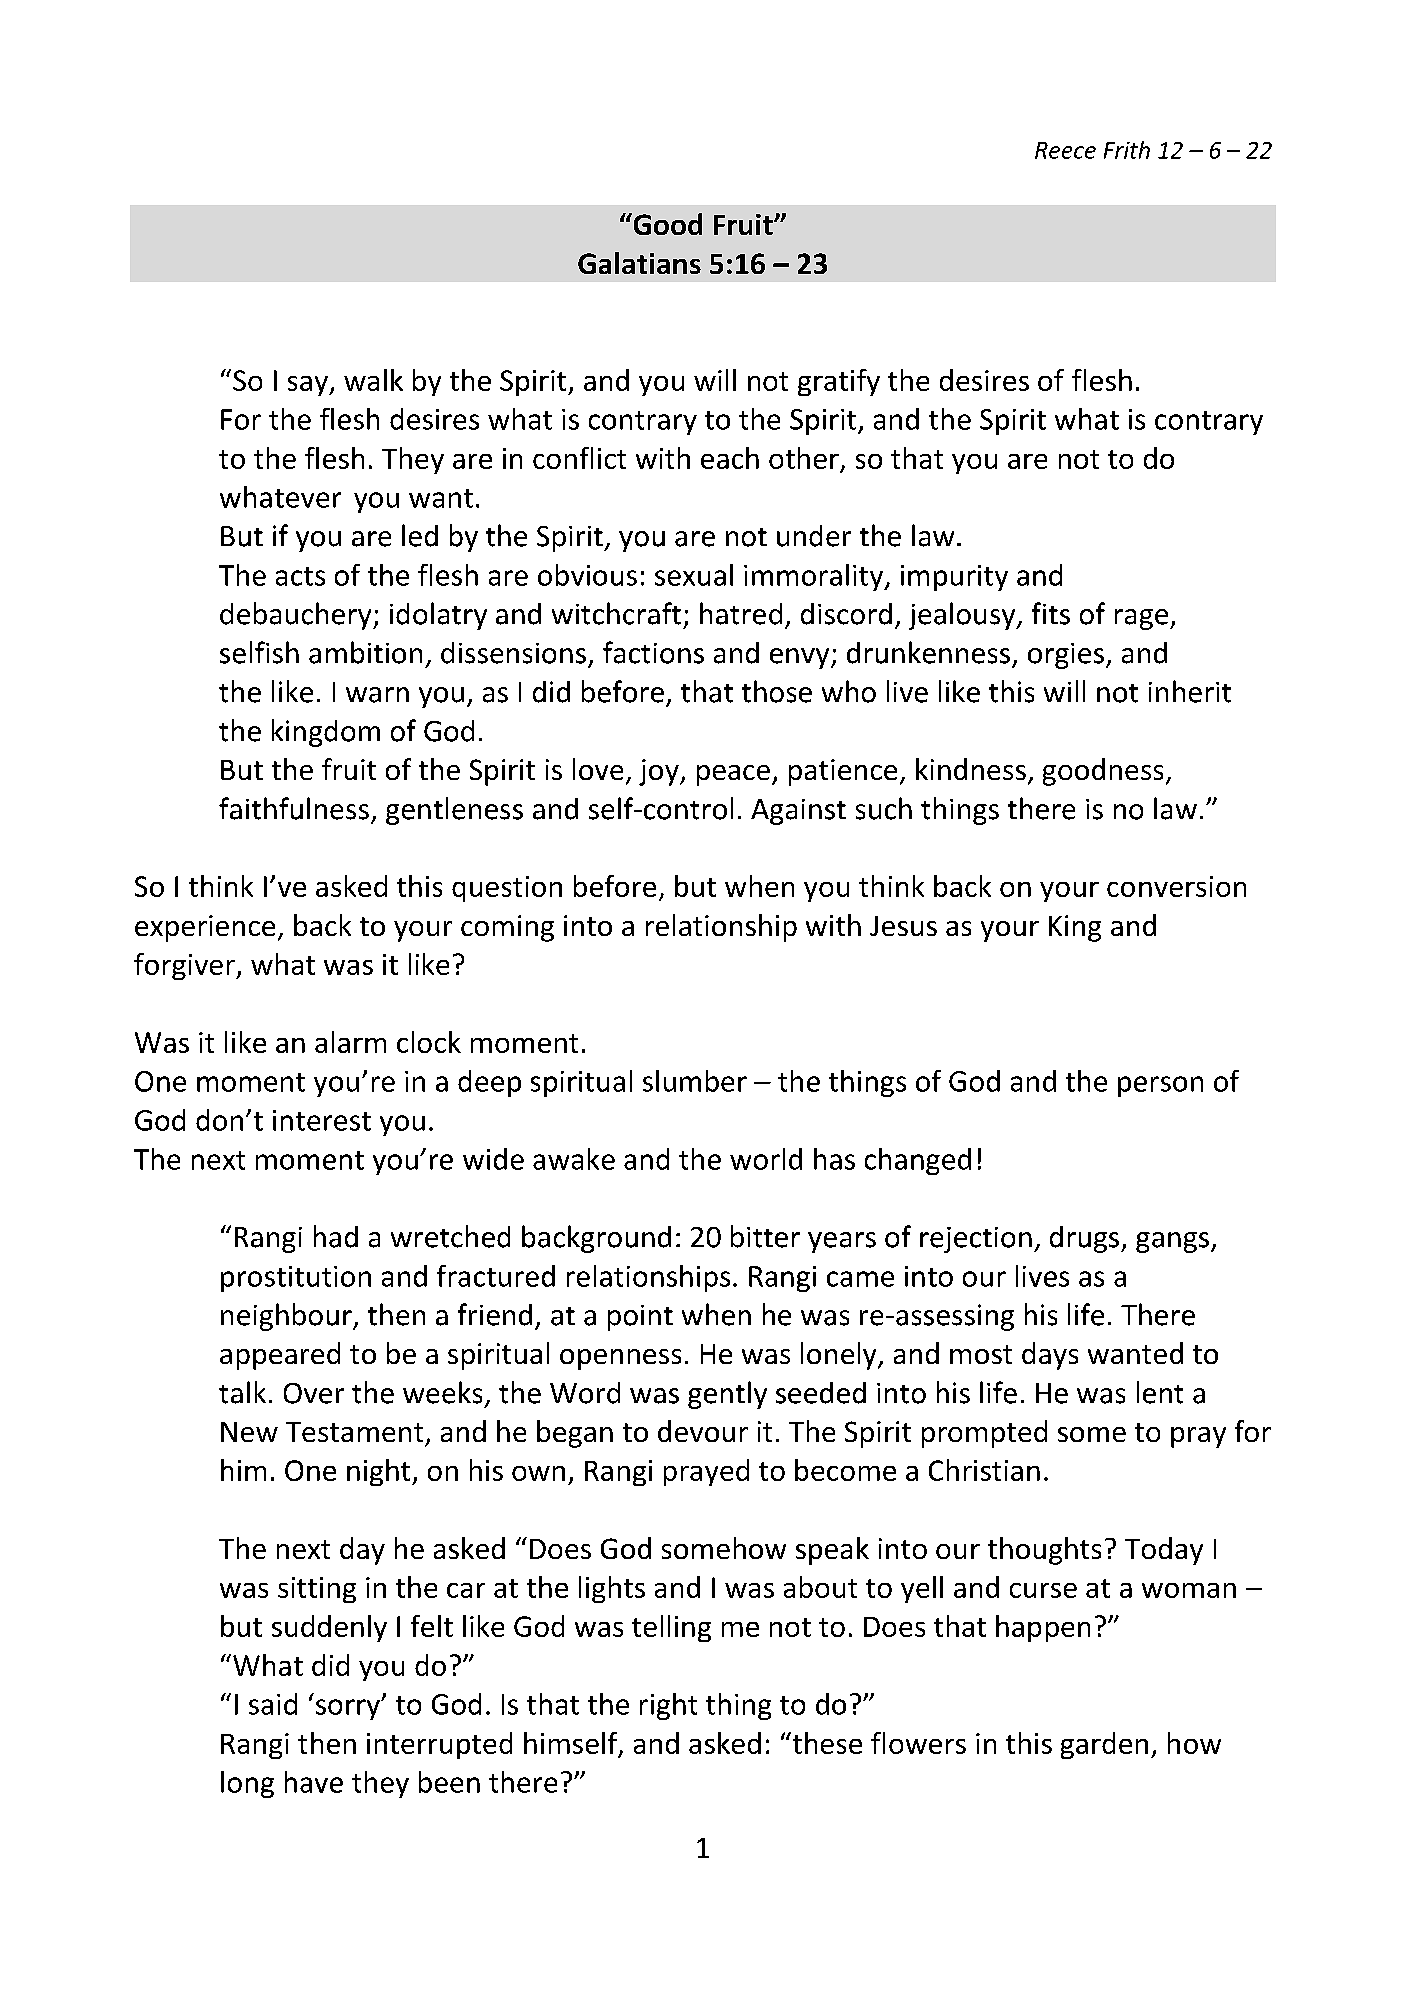 This screenshot has width=1406, height=1989. Describe the element at coordinates (309, 386) in the screenshot. I see `say` at that location.
